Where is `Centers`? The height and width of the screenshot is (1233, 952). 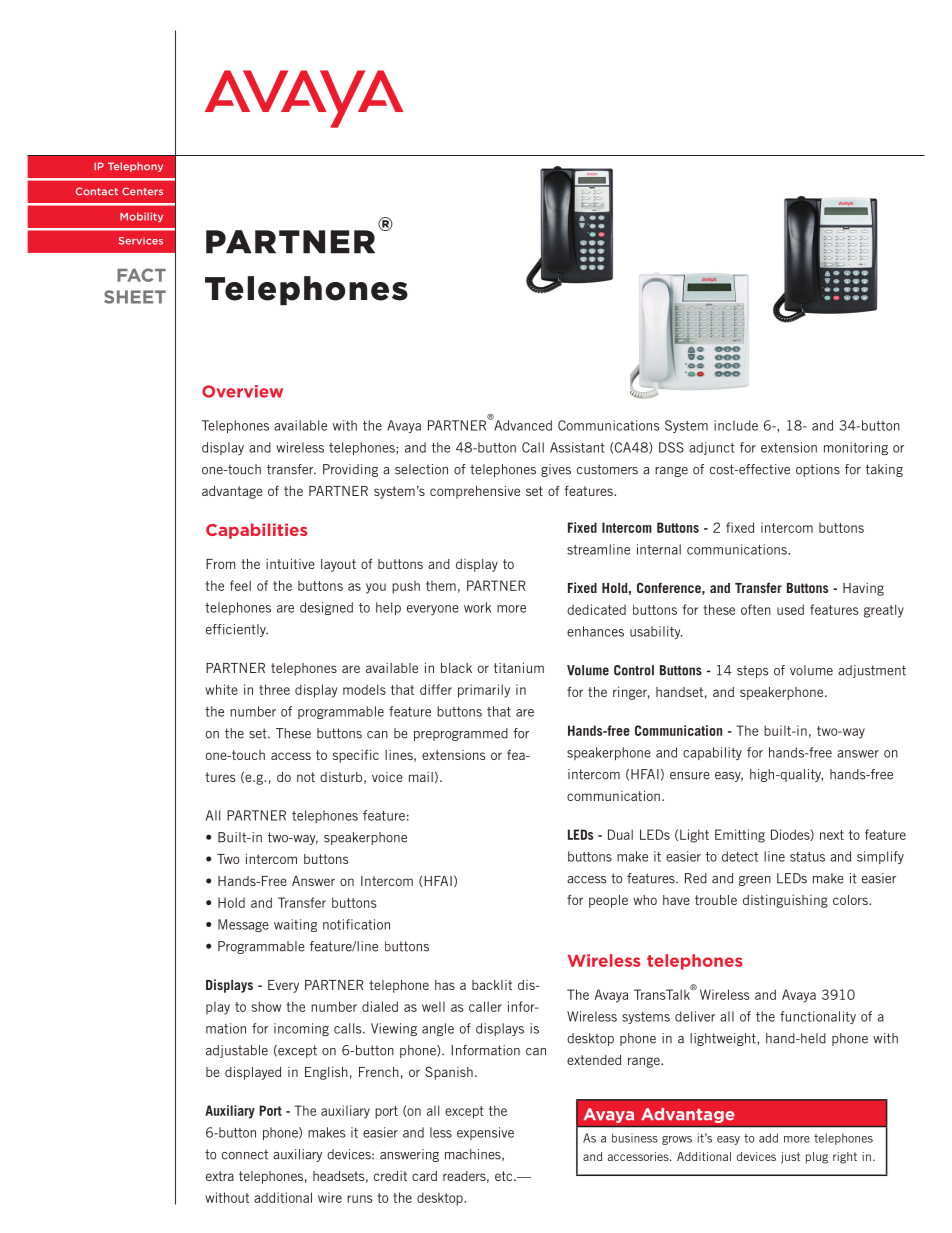 Centers is located at coordinates (142, 191).
